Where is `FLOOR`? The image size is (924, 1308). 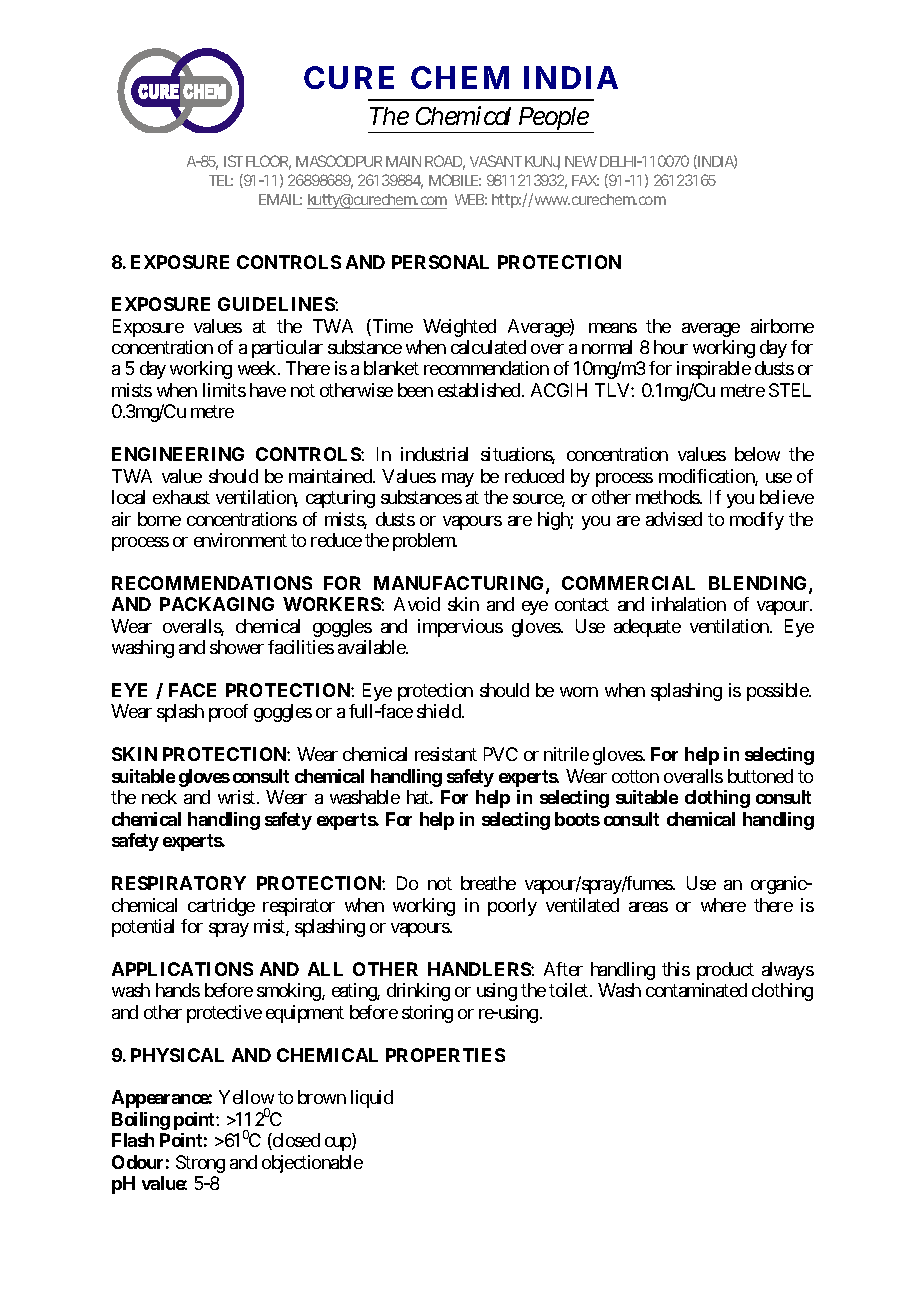
FLOOR is located at coordinates (267, 161).
